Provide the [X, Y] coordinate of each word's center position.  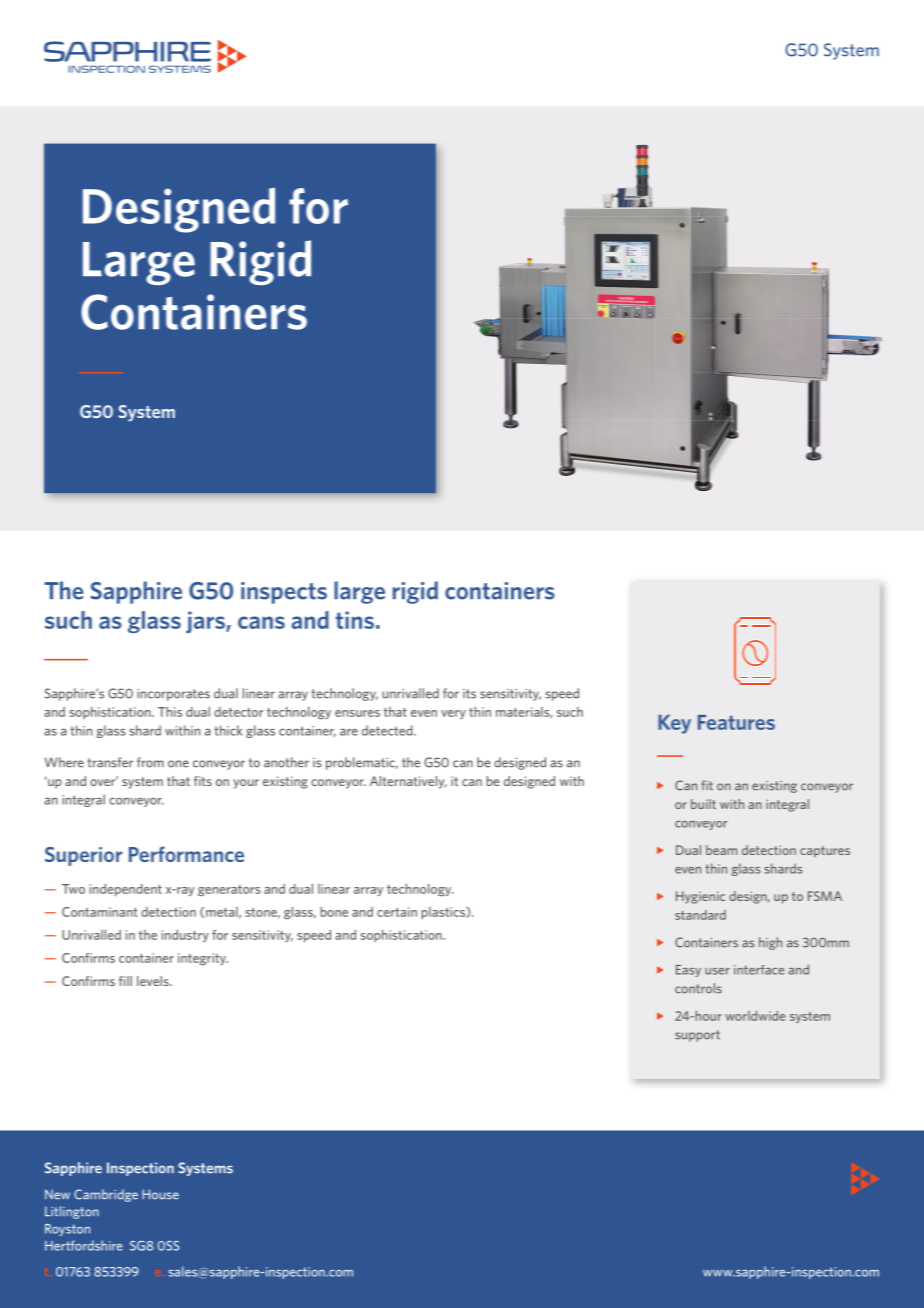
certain [397, 912]
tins [355, 620]
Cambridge [106, 1195]
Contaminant [100, 912]
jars [206, 622]
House [160, 1194]
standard [700, 915]
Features [736, 722]
